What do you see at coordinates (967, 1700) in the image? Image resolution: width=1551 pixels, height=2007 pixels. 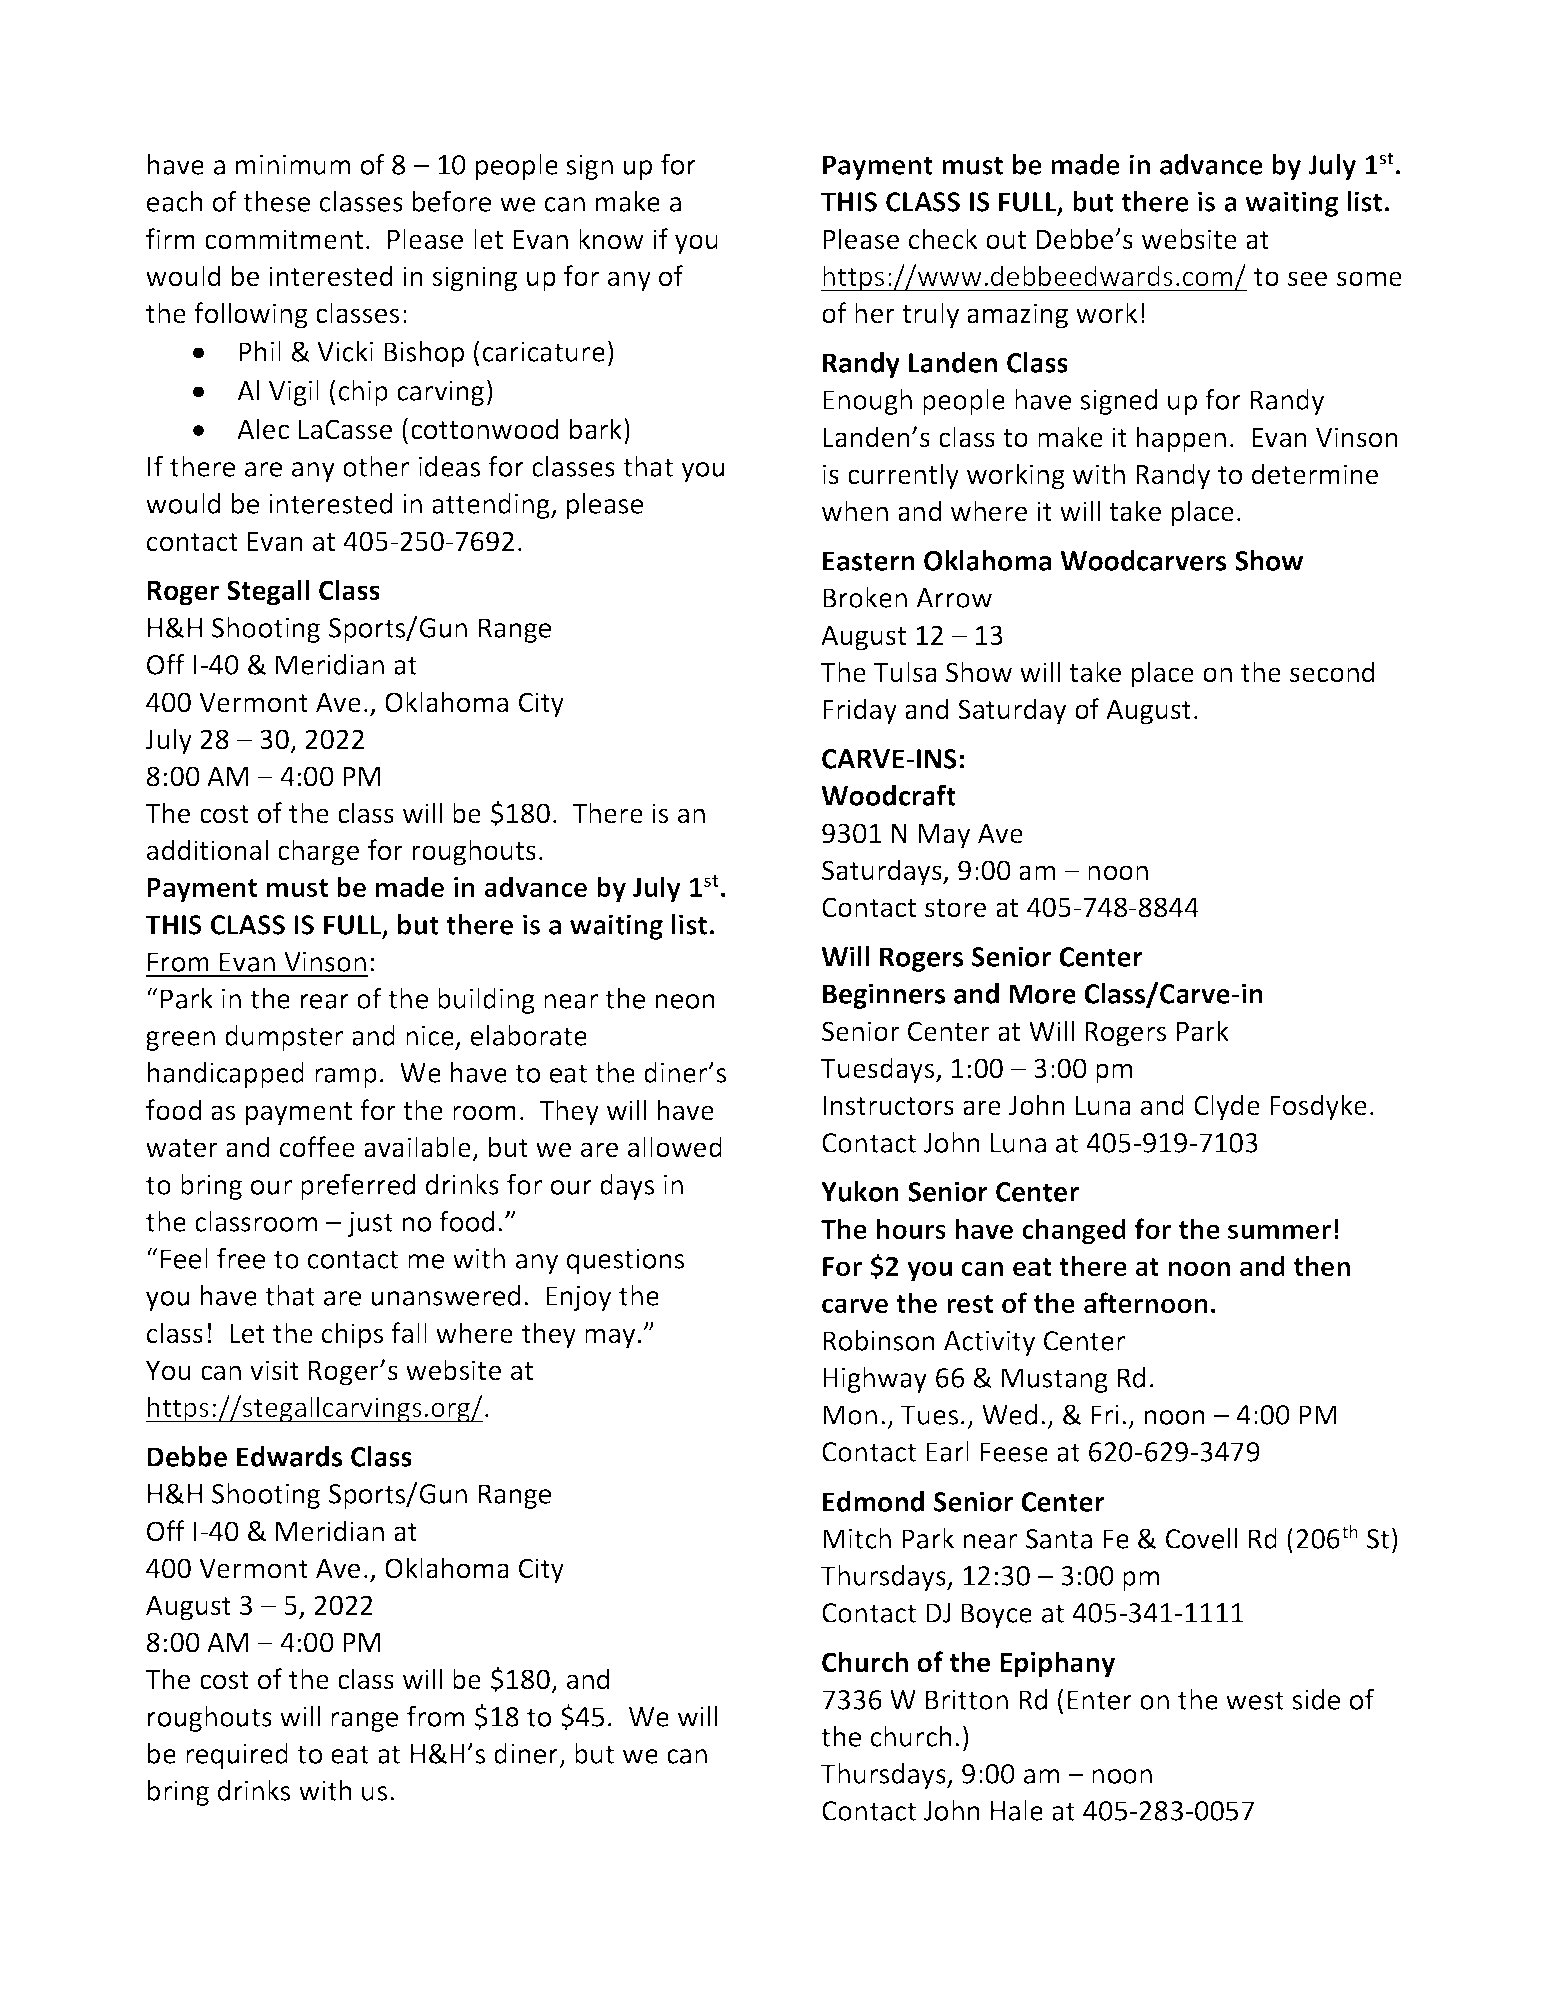 I see `Britton` at bounding box center [967, 1700].
